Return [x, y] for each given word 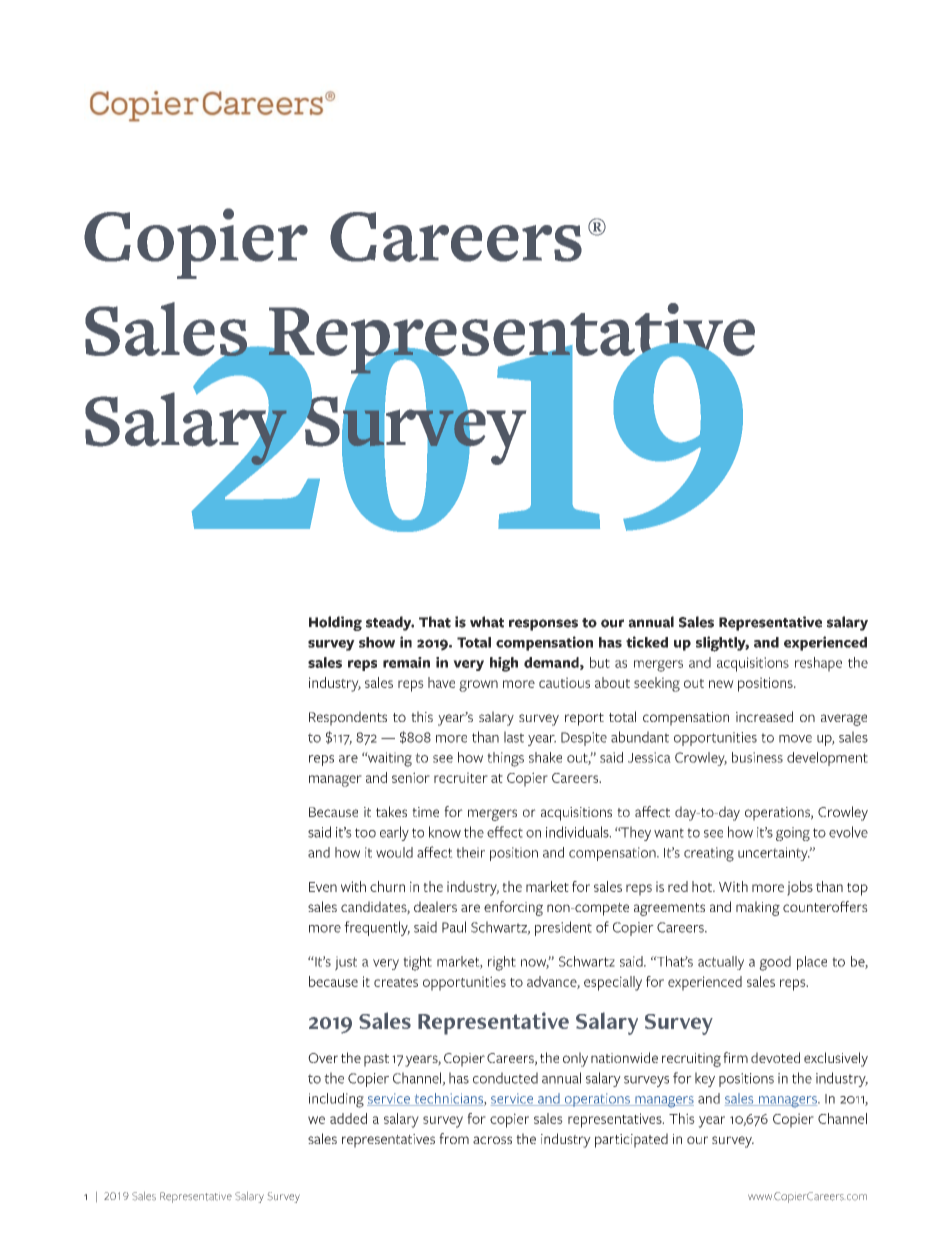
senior [411, 777]
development [827, 759]
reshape [818, 664]
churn [387, 886]
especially [613, 983]
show [377, 642]
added [348, 1118]
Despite [584, 739]
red [678, 886]
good [775, 963]
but [600, 662]
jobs [800, 888]
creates [396, 982]
